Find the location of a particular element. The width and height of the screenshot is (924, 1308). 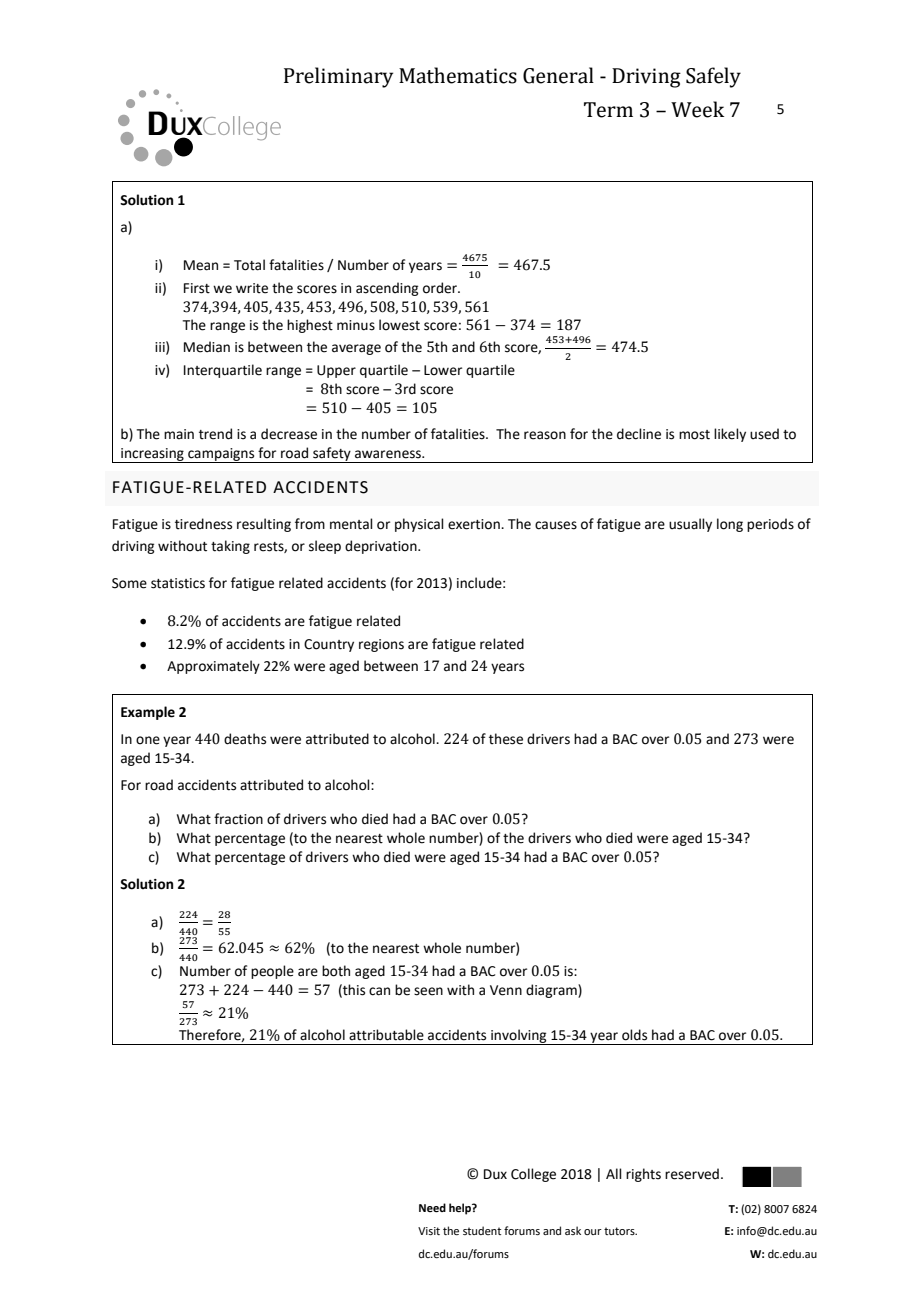

Preliminary is located at coordinates (338, 77).
